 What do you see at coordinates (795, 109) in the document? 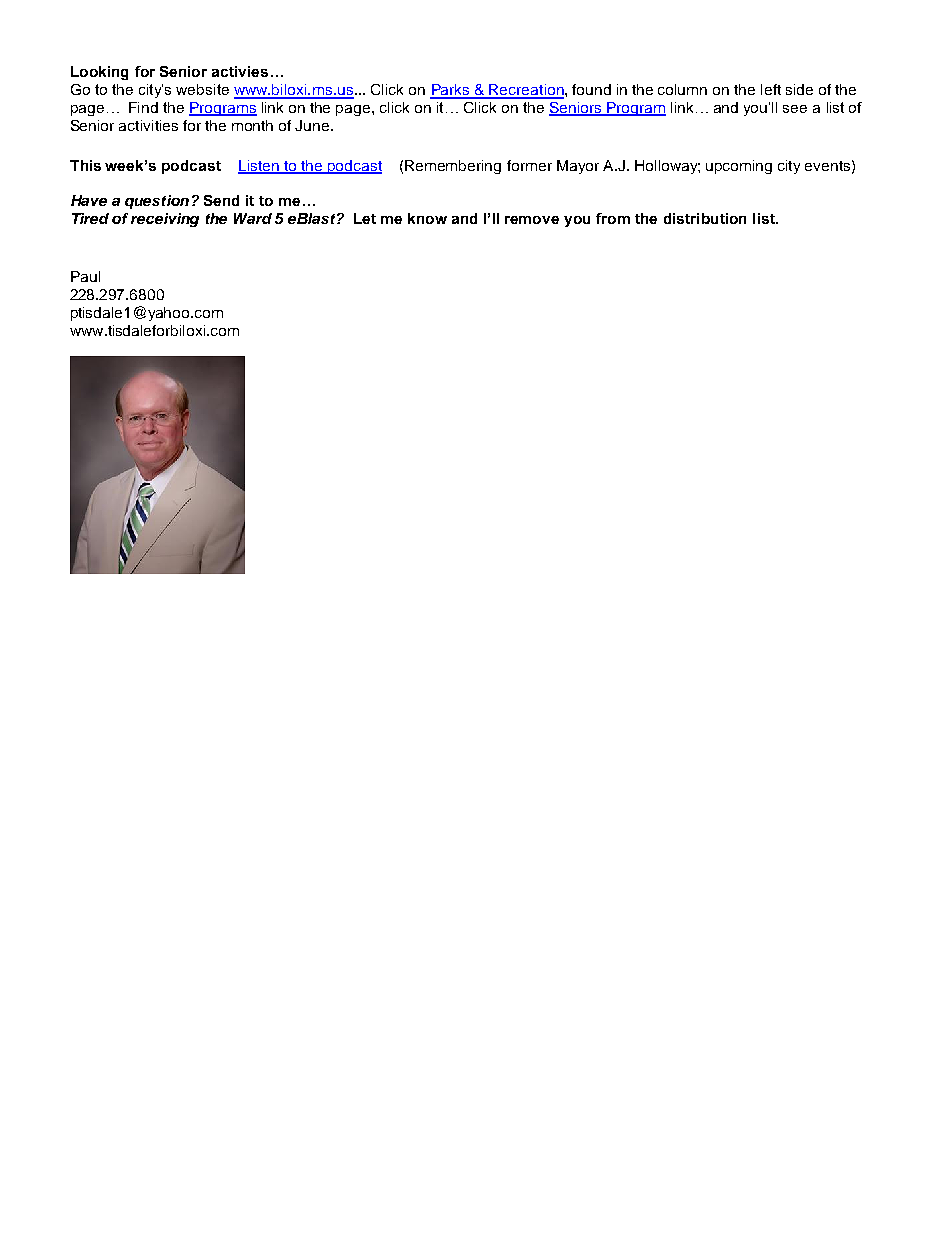
I see `see` at bounding box center [795, 109].
